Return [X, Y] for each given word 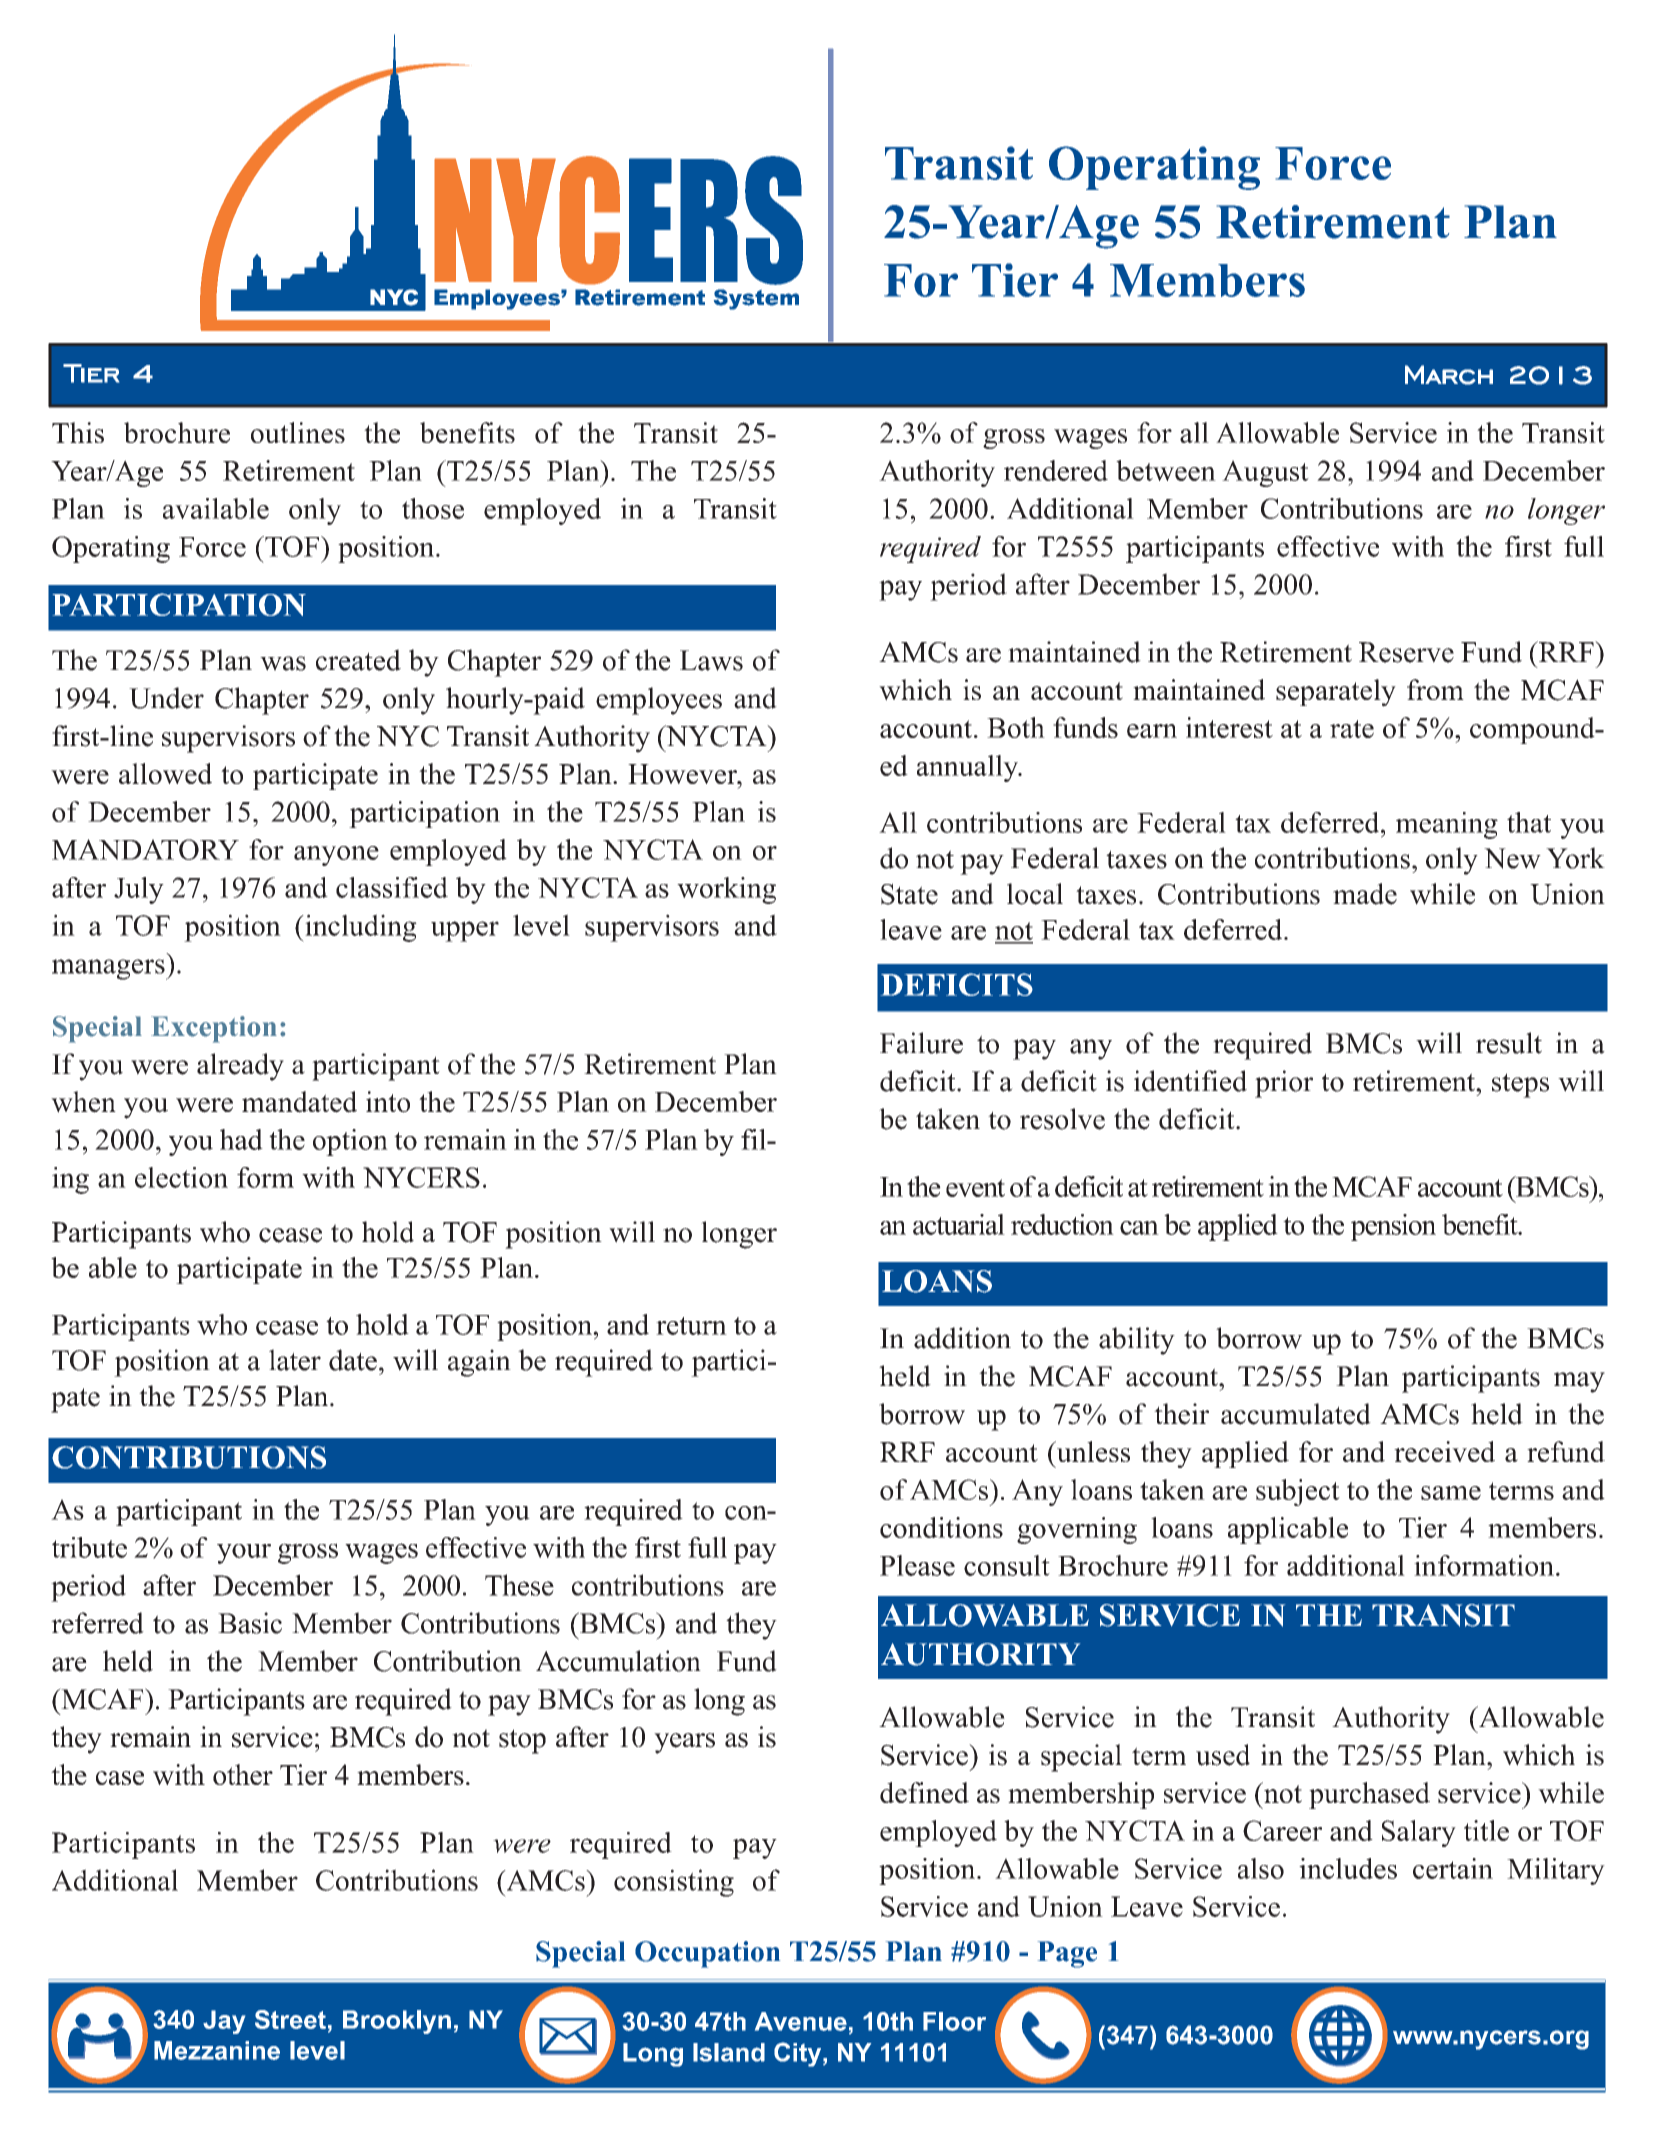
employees [659, 701]
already [240, 1067]
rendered [1056, 470]
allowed [165, 773]
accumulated [1296, 1414]
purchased [1369, 1795]
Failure [921, 1043]
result [1509, 1043]
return [691, 1326]
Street [290, 2019]
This [78, 432]
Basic [250, 1623]
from [1435, 689]
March [1449, 375]
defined [924, 1792]
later [295, 1360]
